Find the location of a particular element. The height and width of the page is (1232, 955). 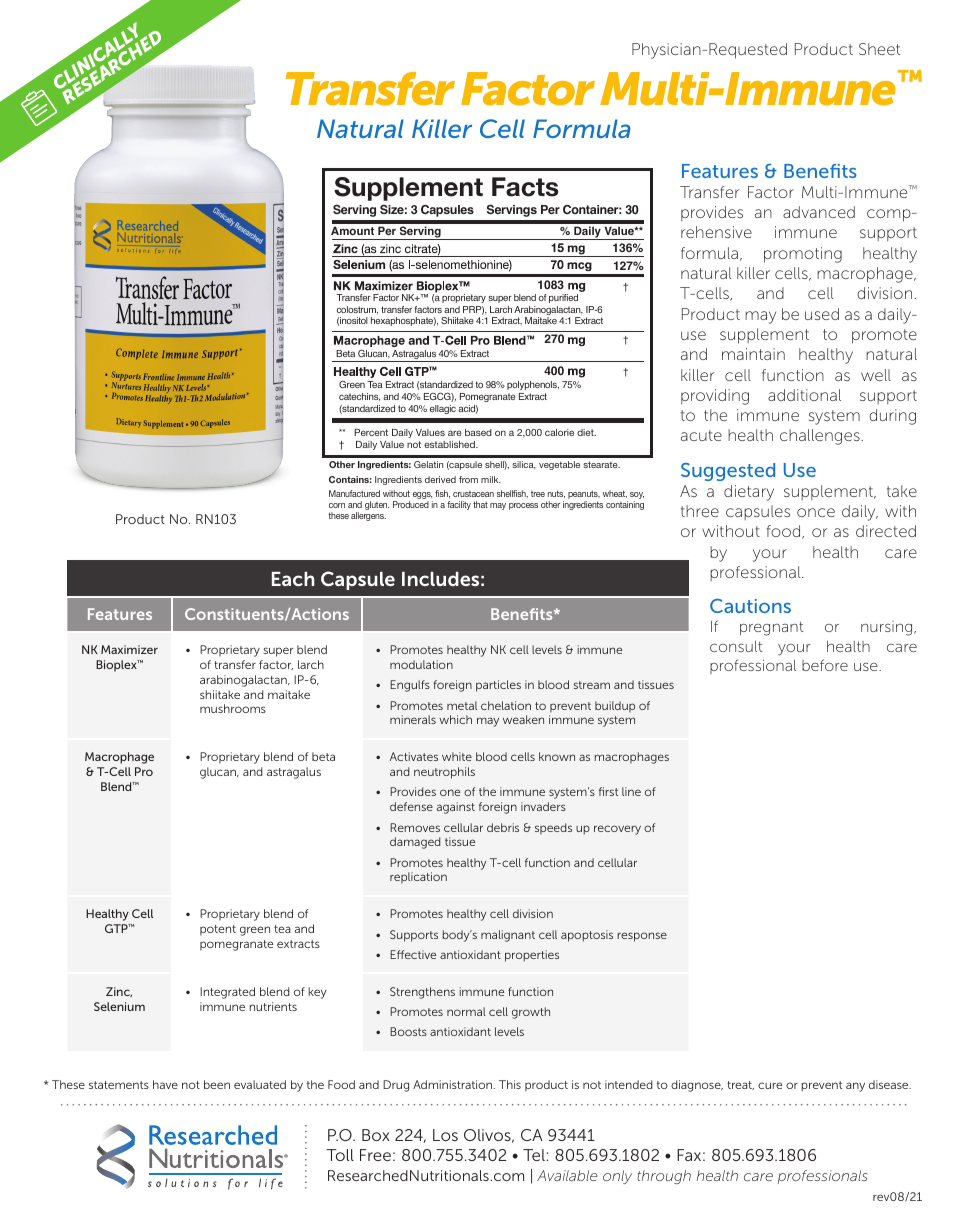

response is located at coordinates (642, 937).
